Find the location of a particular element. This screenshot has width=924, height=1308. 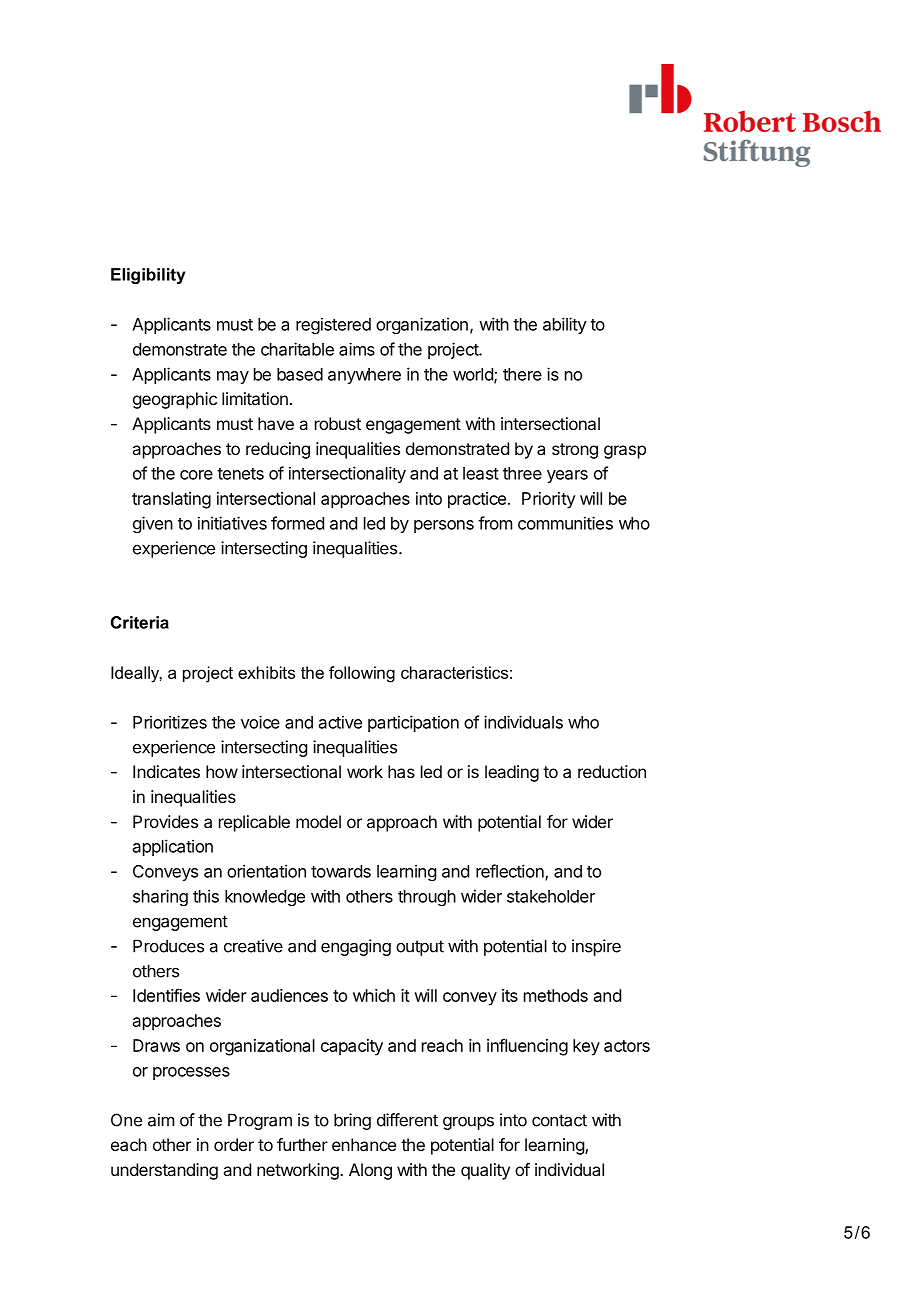

translating is located at coordinates (171, 500).
